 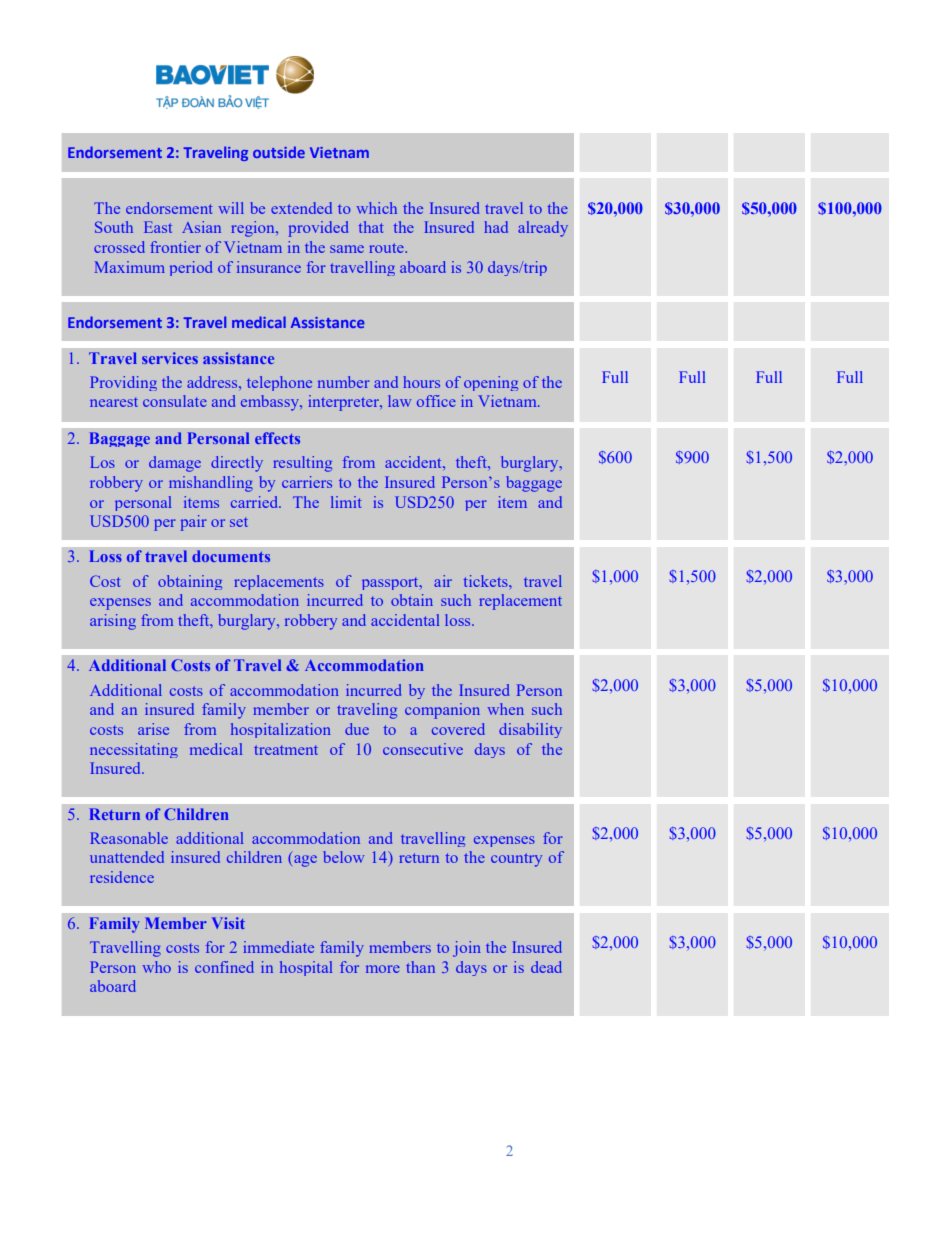 What do you see at coordinates (158, 227) in the screenshot?
I see `East` at bounding box center [158, 227].
